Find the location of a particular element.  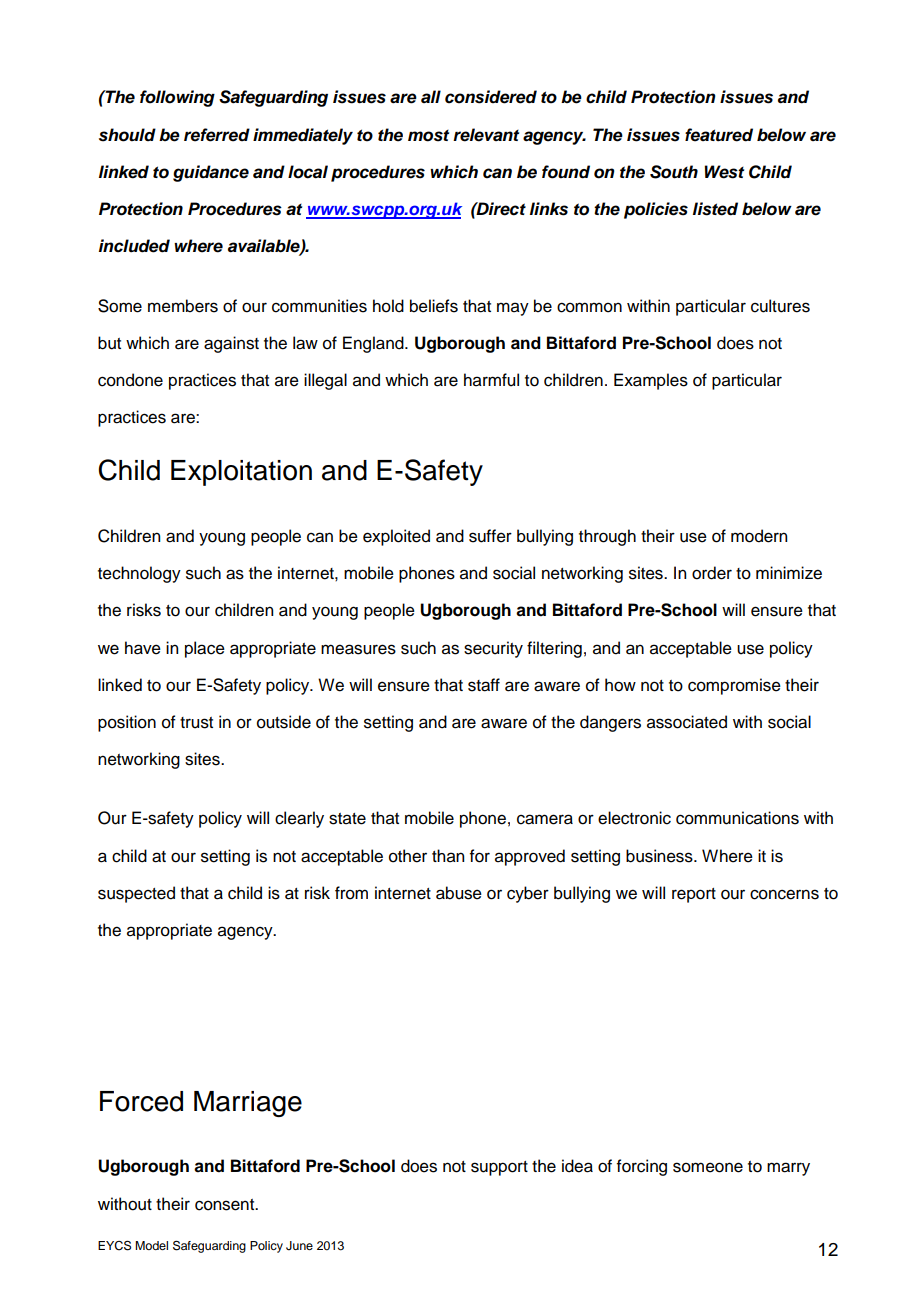

compromise is located at coordinates (734, 686).
